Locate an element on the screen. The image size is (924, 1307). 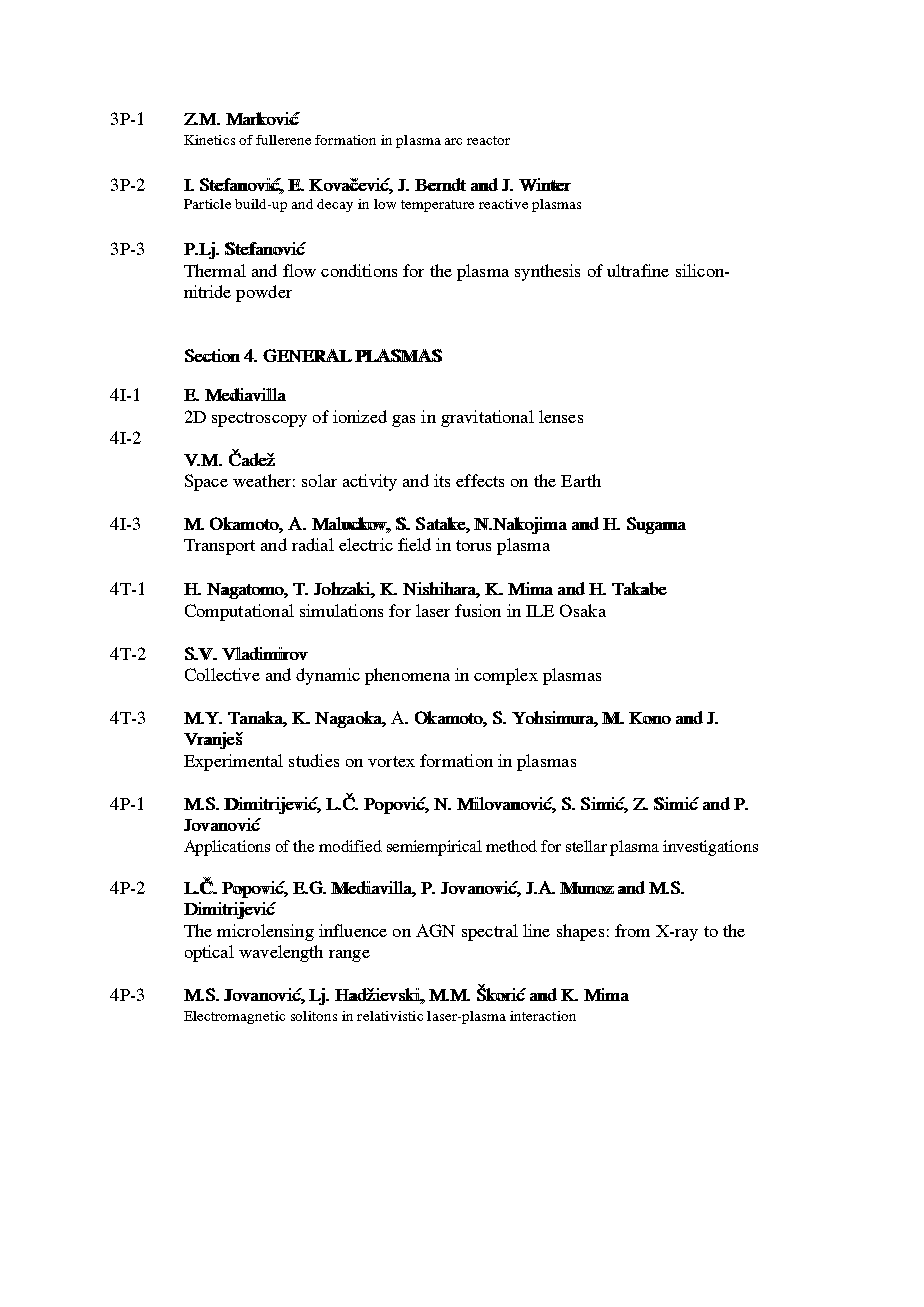
GENERAL is located at coordinates (307, 355).
